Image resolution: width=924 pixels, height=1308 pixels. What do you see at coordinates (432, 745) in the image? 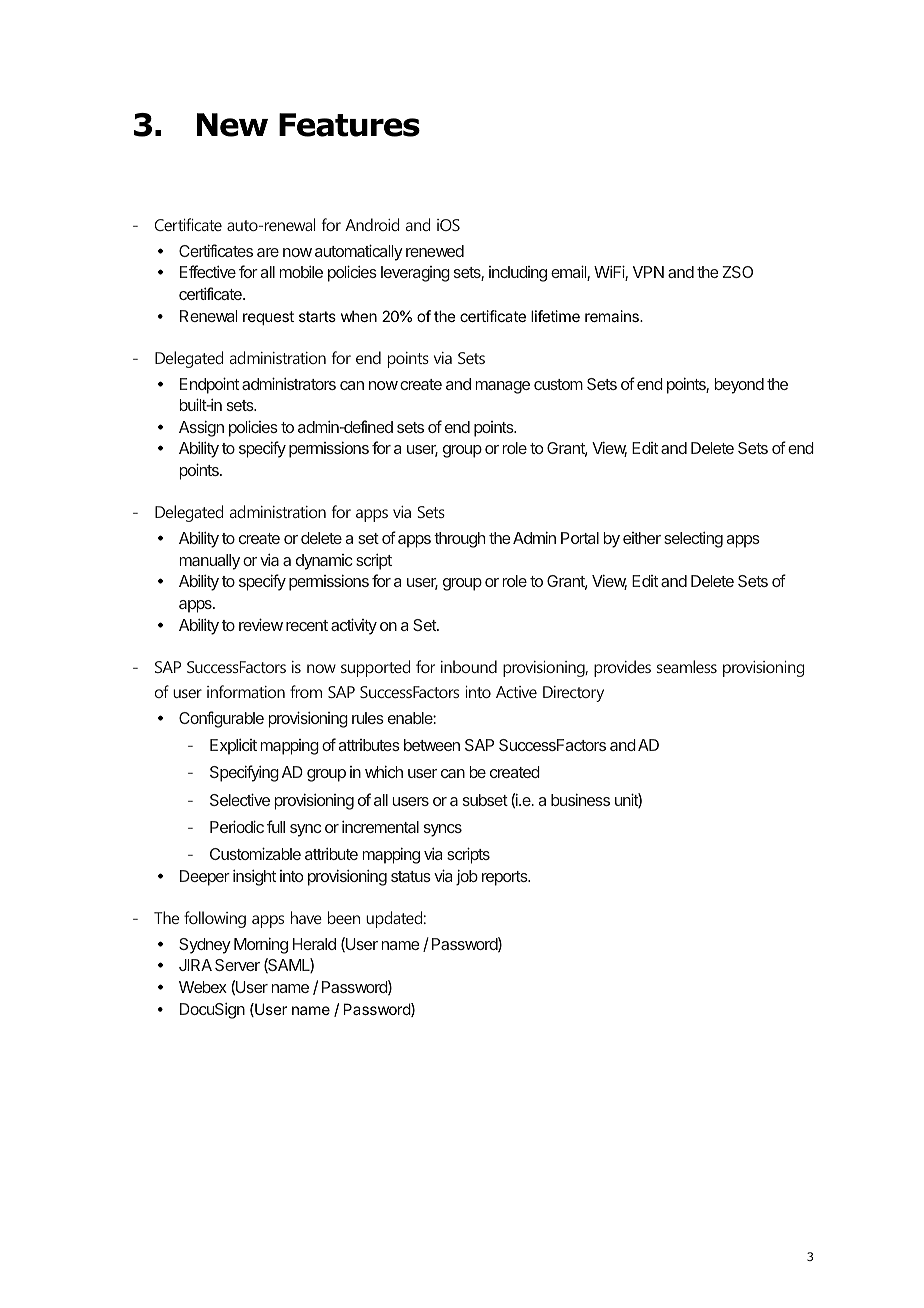
I see `between` at bounding box center [432, 745].
